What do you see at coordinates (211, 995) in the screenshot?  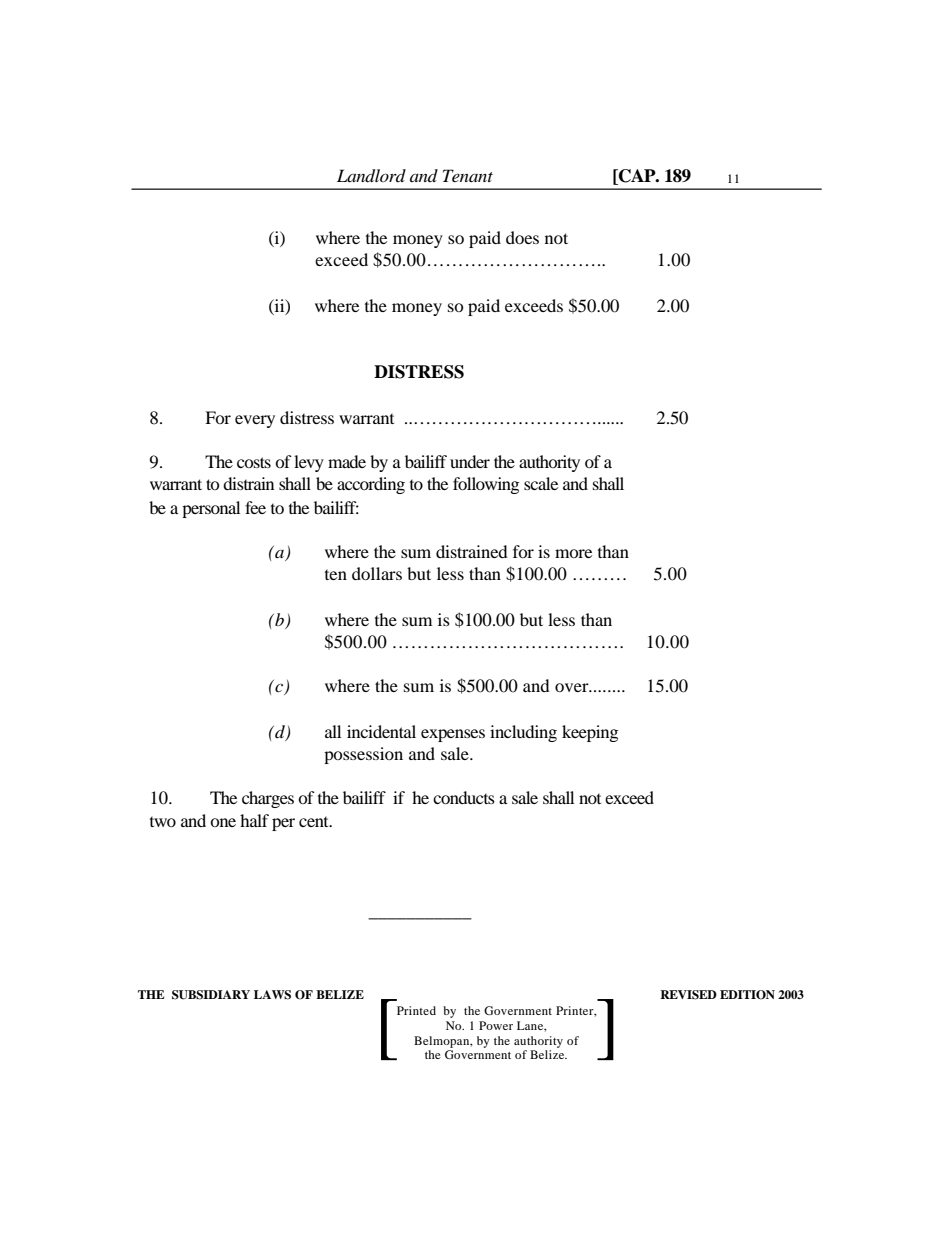 I see `SUBSIDIARY` at bounding box center [211, 995].
